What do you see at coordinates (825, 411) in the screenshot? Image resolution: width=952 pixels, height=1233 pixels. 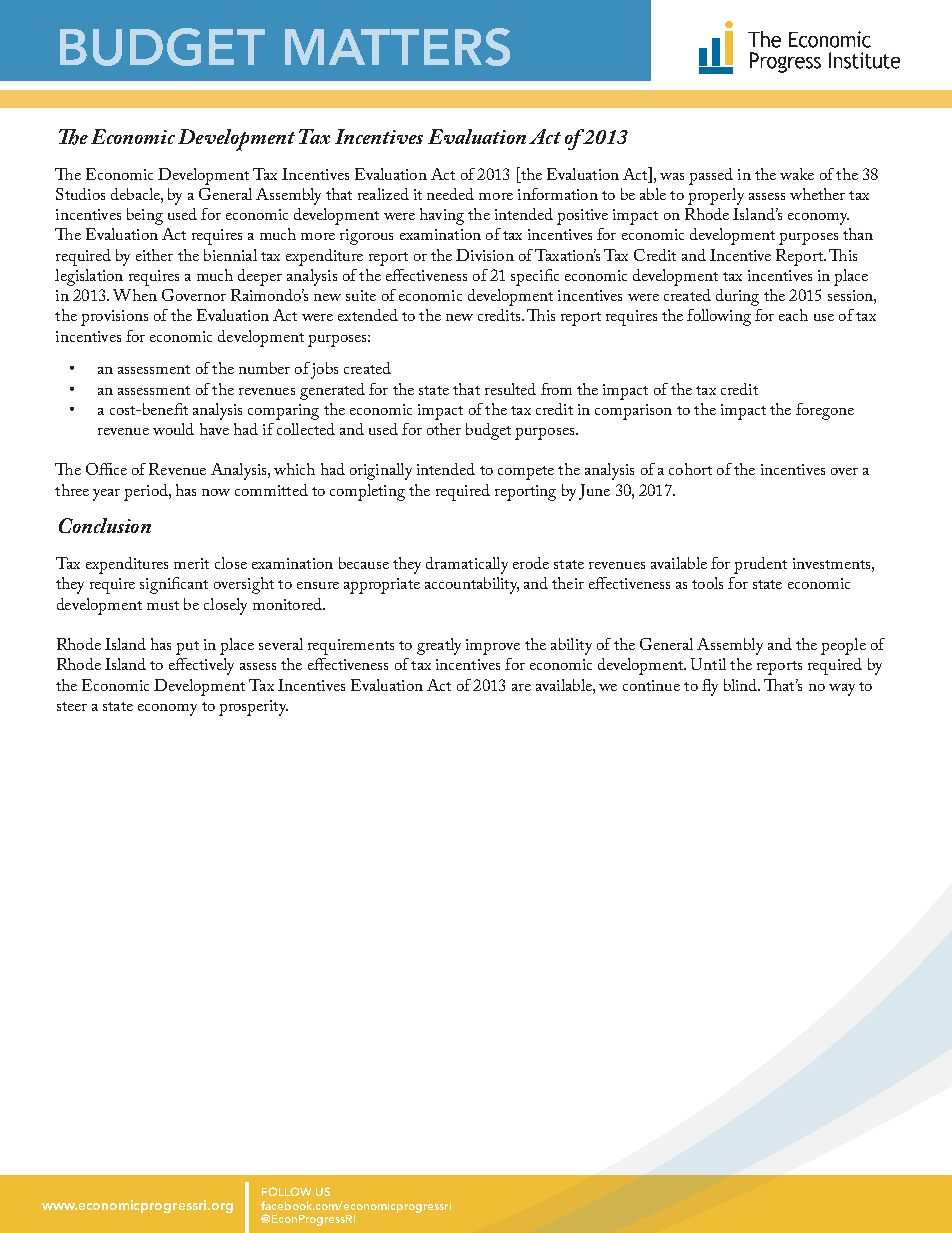 I see `foregone` at bounding box center [825, 411].
